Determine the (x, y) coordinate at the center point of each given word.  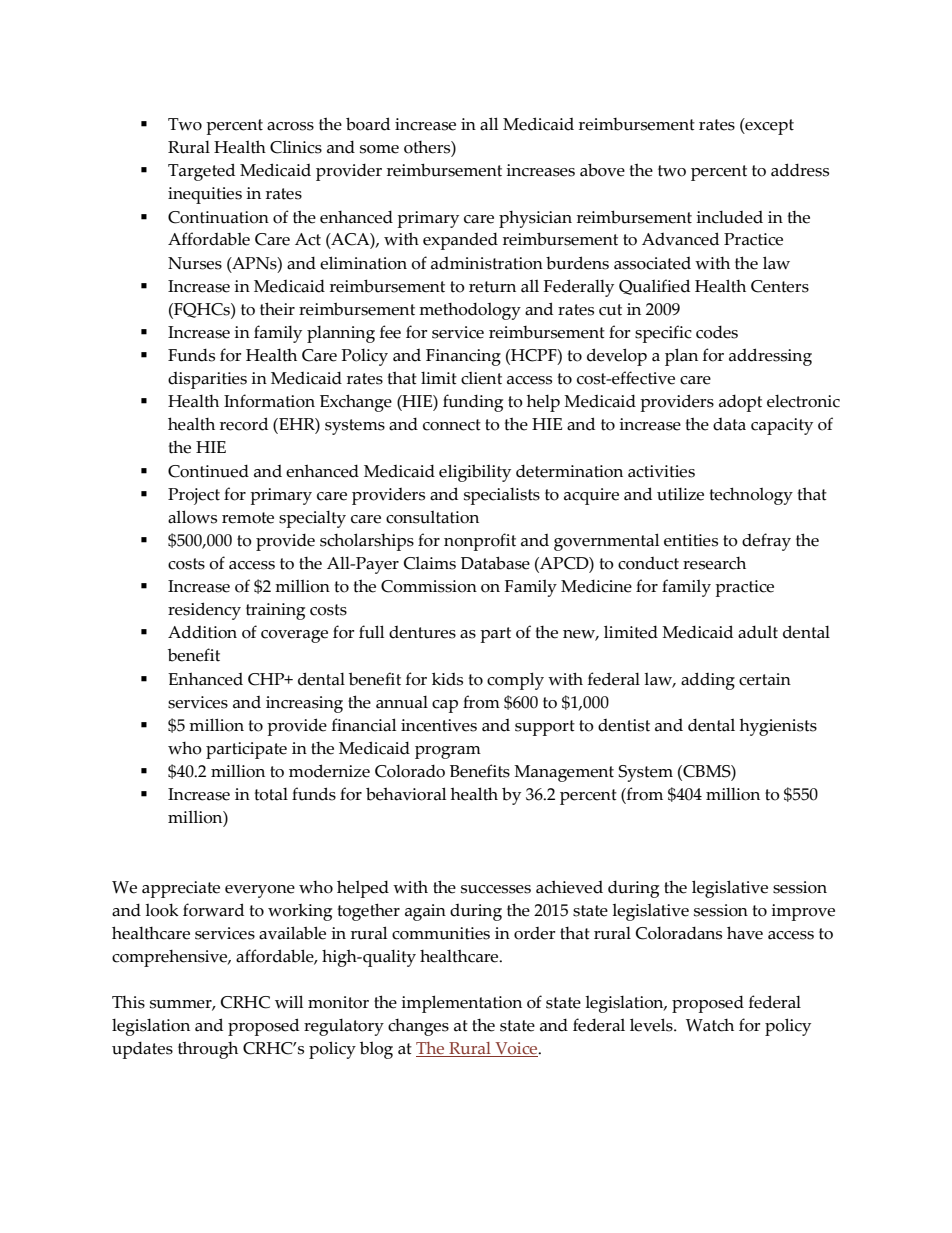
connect (452, 425)
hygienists (778, 727)
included (729, 217)
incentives (439, 725)
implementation (461, 1004)
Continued (208, 471)
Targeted (201, 172)
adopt (740, 403)
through (208, 1050)
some (379, 149)
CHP (267, 679)
